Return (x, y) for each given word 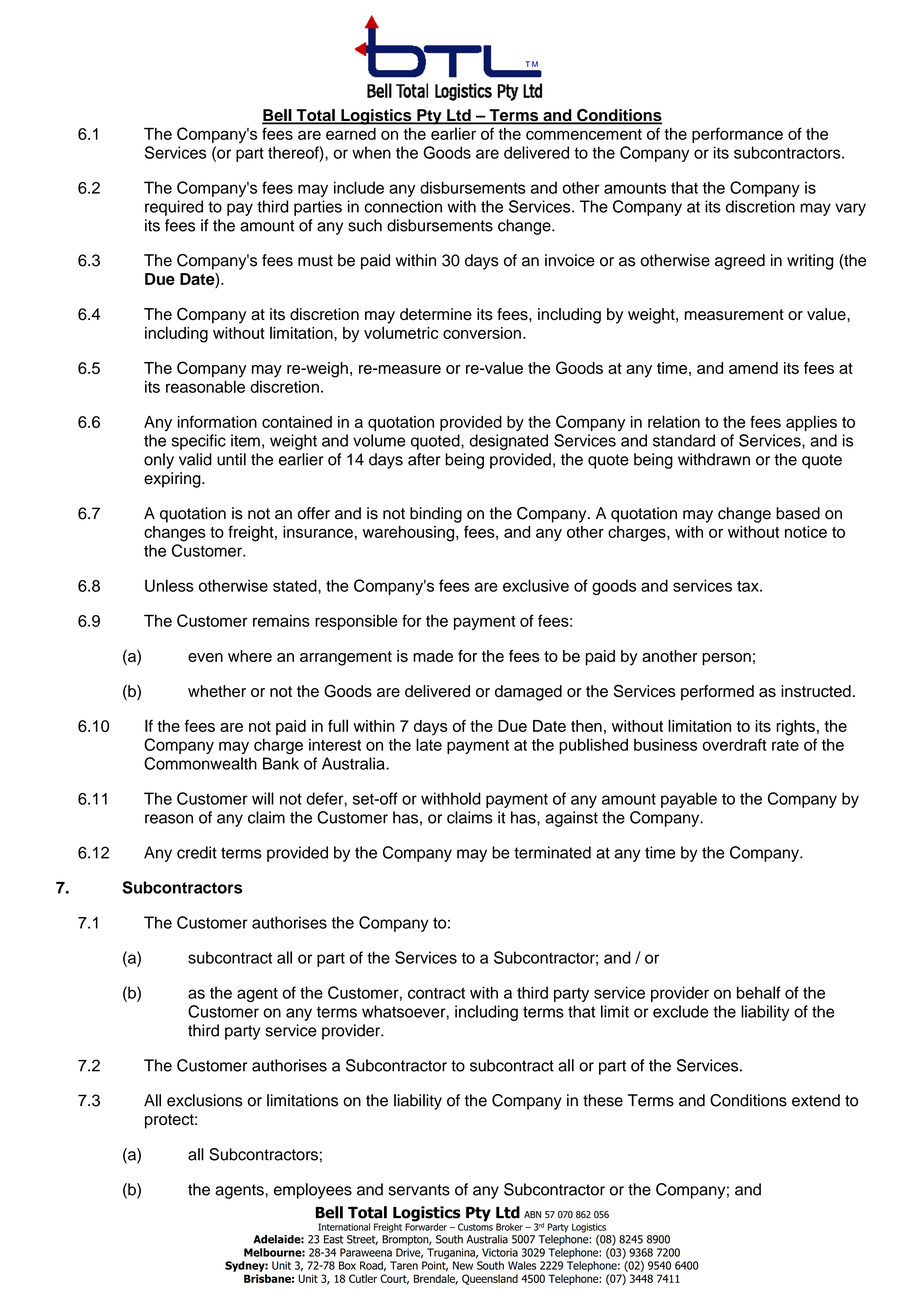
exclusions (205, 1100)
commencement (584, 134)
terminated (552, 852)
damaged (528, 693)
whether (217, 691)
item (245, 440)
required (174, 208)
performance (737, 135)
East (334, 1239)
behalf (759, 992)
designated (508, 442)
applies (811, 423)
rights (795, 728)
